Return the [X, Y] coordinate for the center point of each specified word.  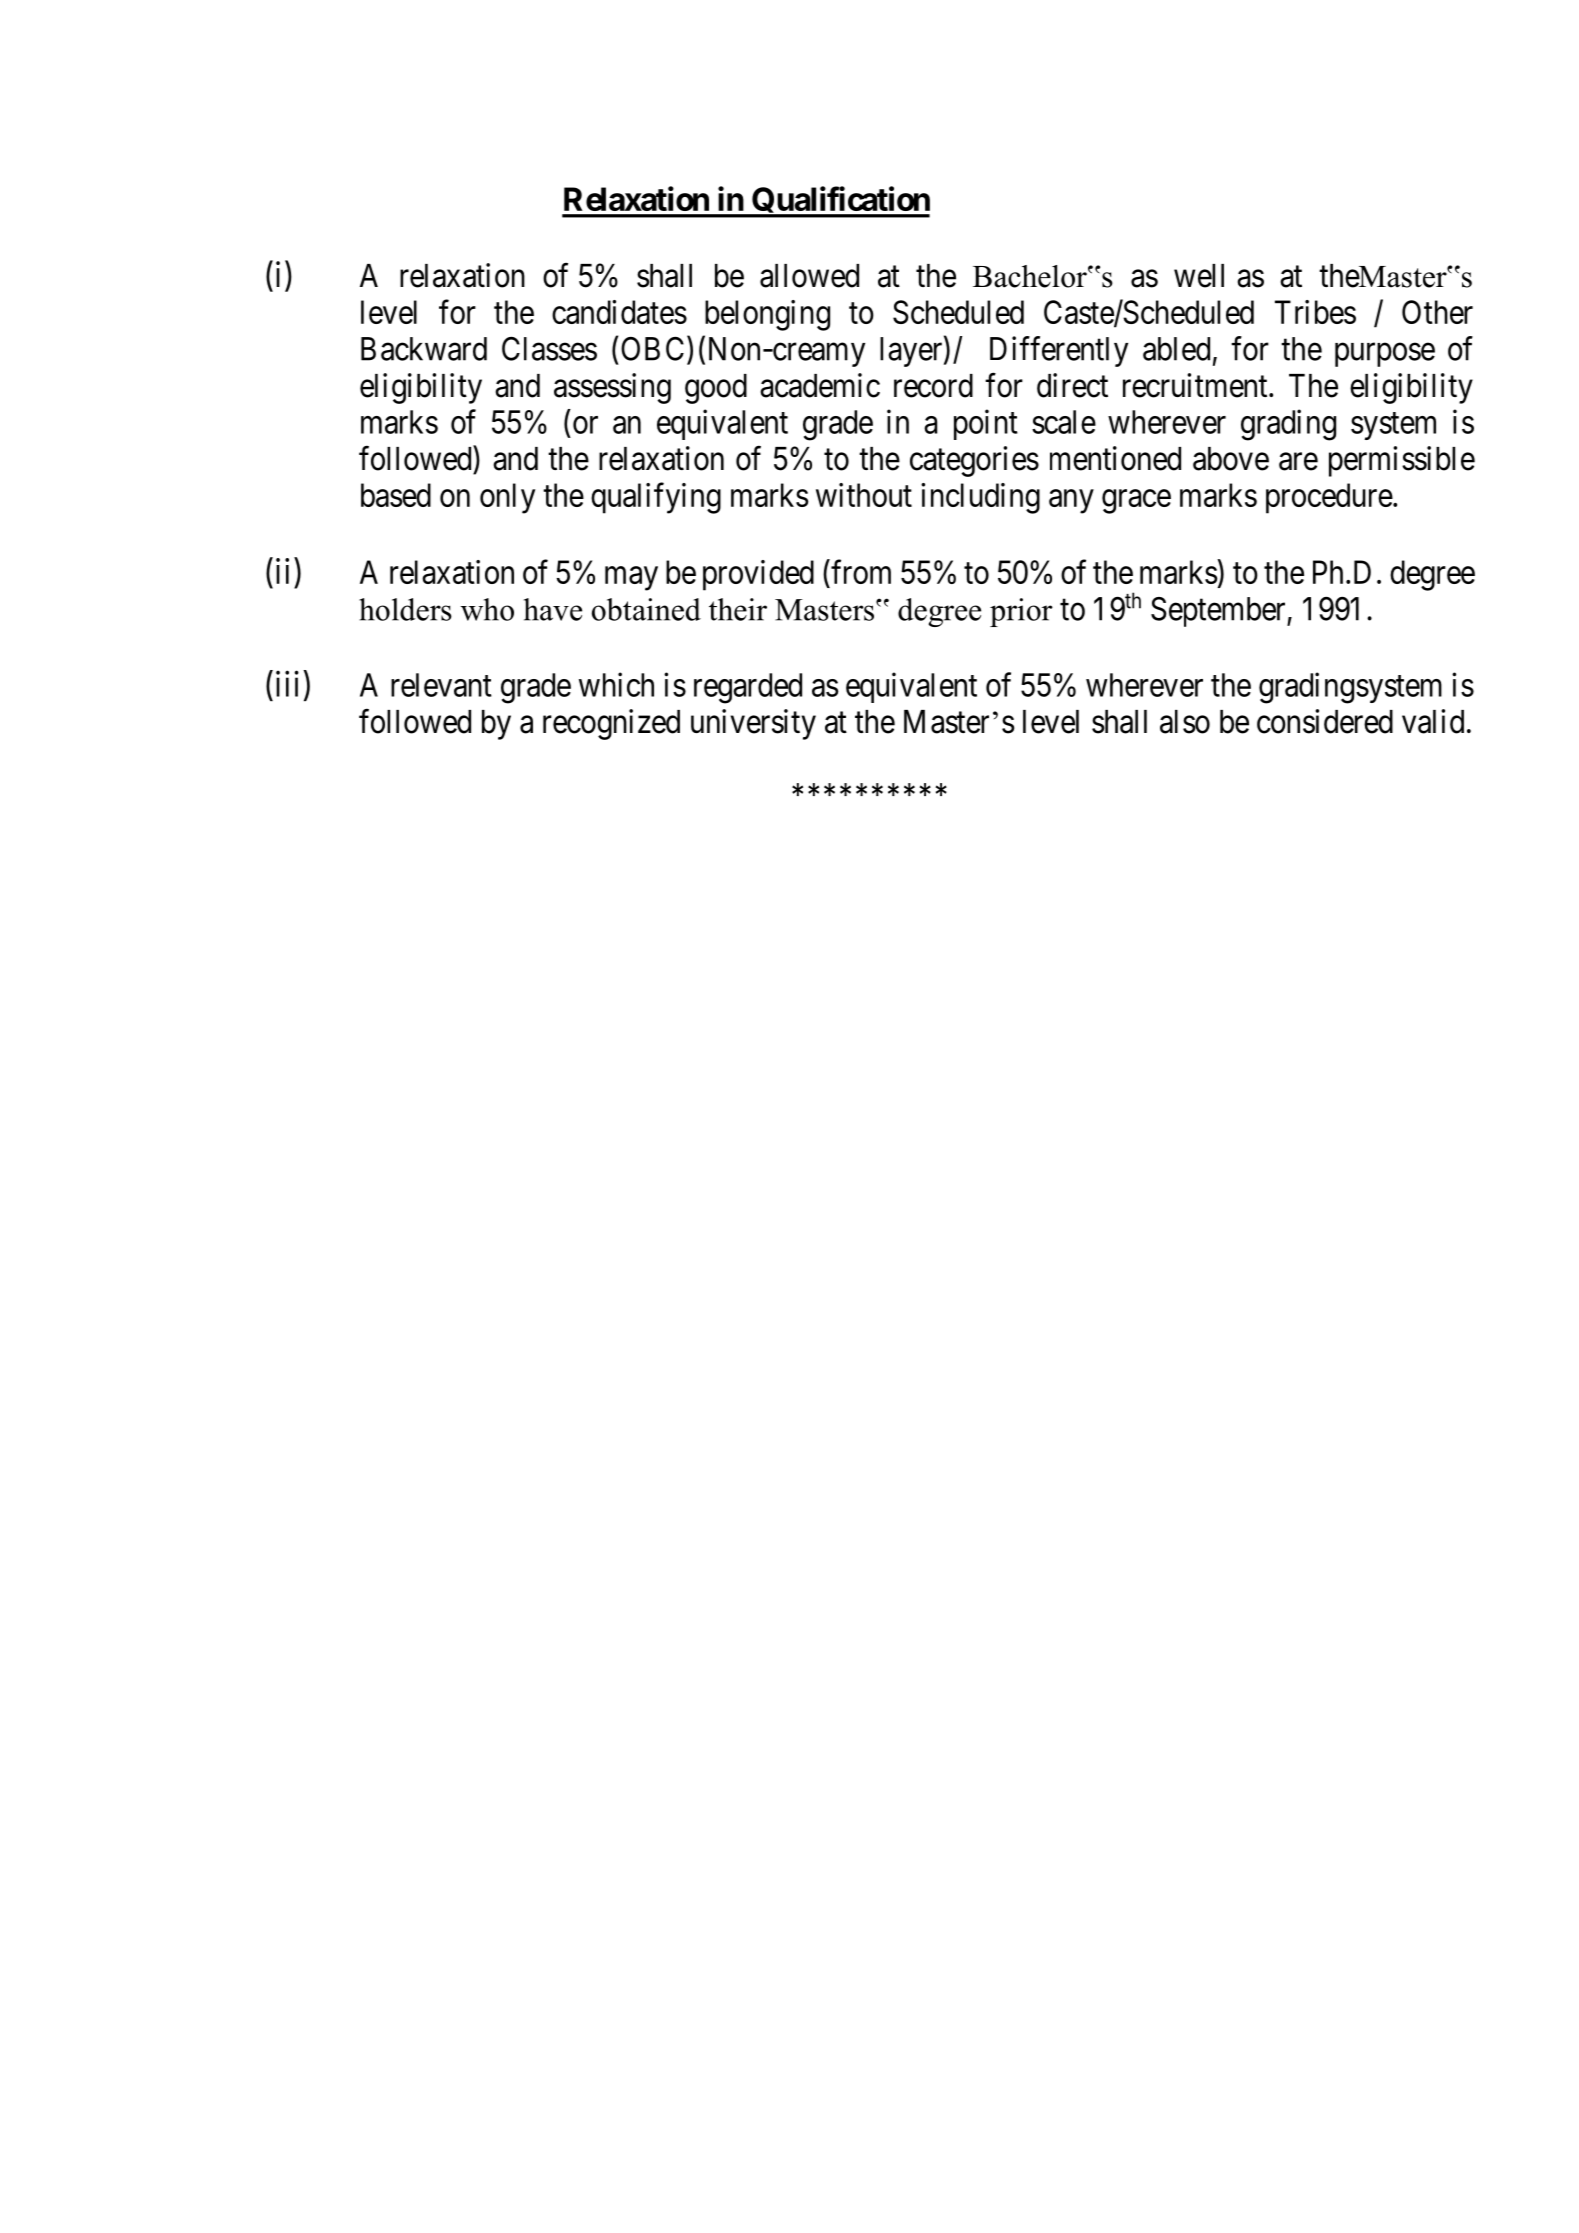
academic [820, 385]
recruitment [1196, 385]
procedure [1329, 498]
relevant [441, 685]
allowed [809, 276]
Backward [424, 349]
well [1199, 276]
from [860, 571]
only [507, 498]
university [753, 724]
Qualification [840, 202]
